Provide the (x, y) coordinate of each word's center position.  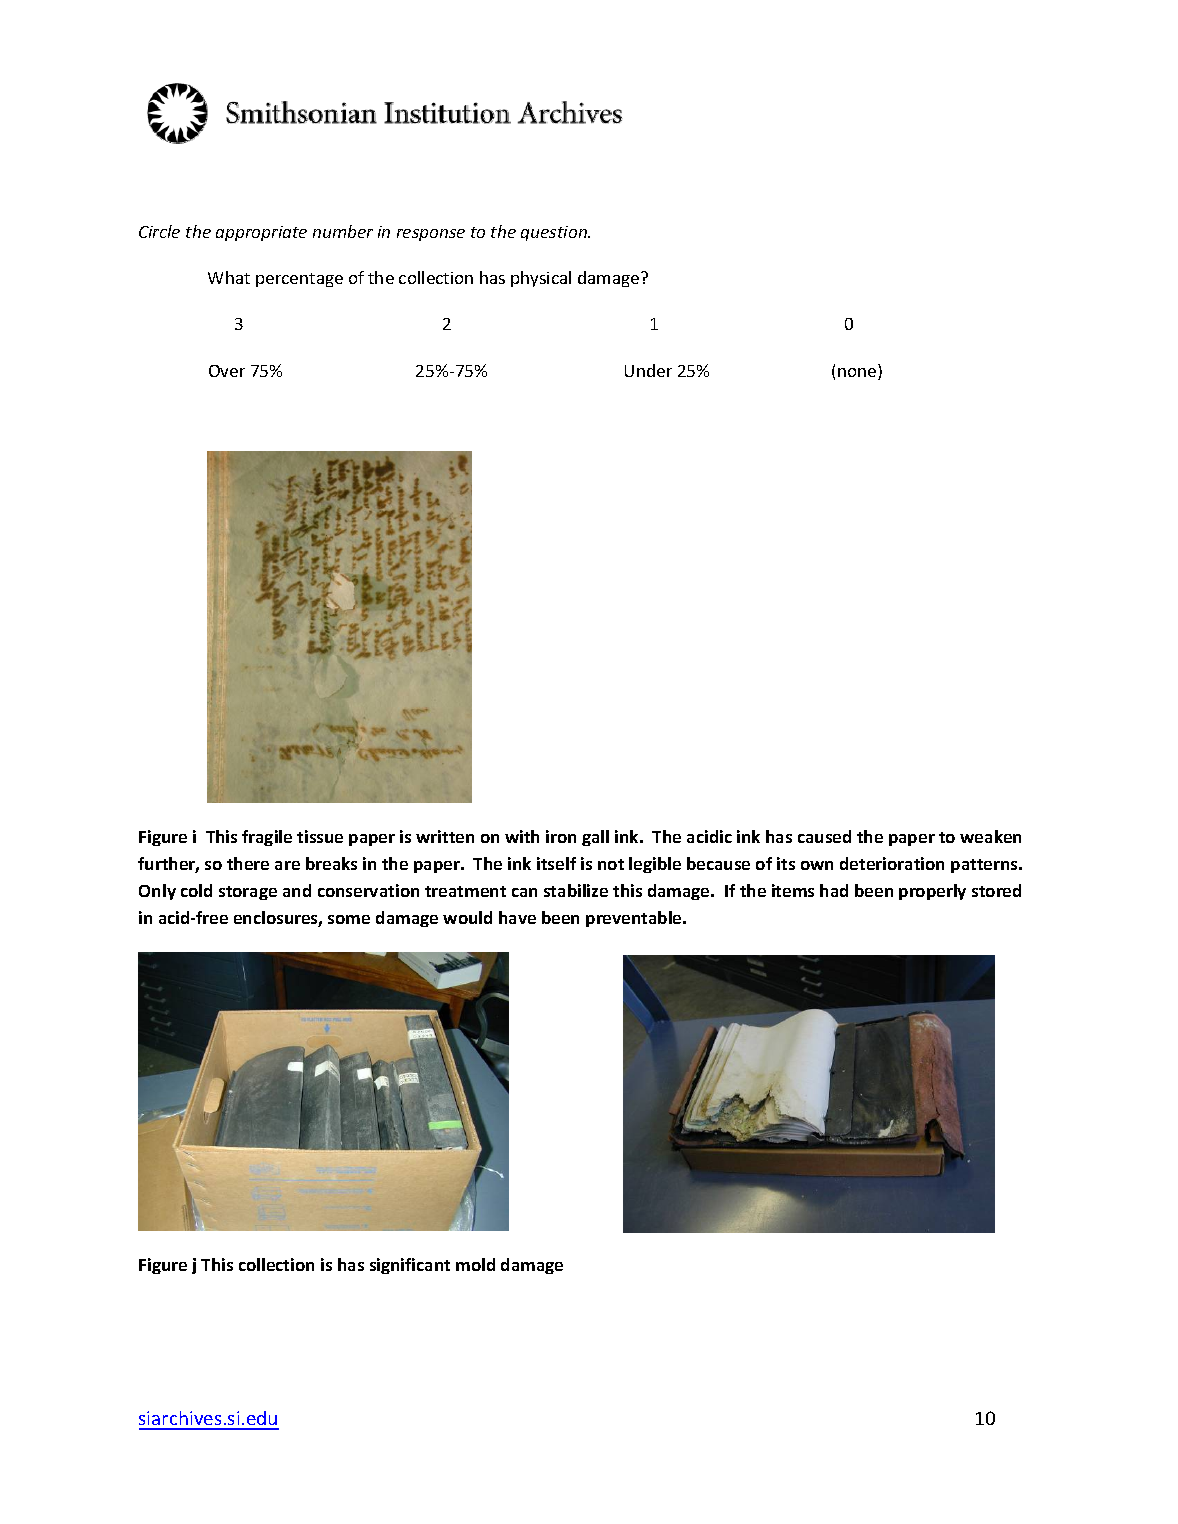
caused (824, 836)
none (858, 374)
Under (648, 370)
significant (410, 1266)
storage (248, 893)
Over (227, 371)
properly (932, 892)
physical (541, 279)
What (229, 277)
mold (475, 1264)
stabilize (576, 890)
